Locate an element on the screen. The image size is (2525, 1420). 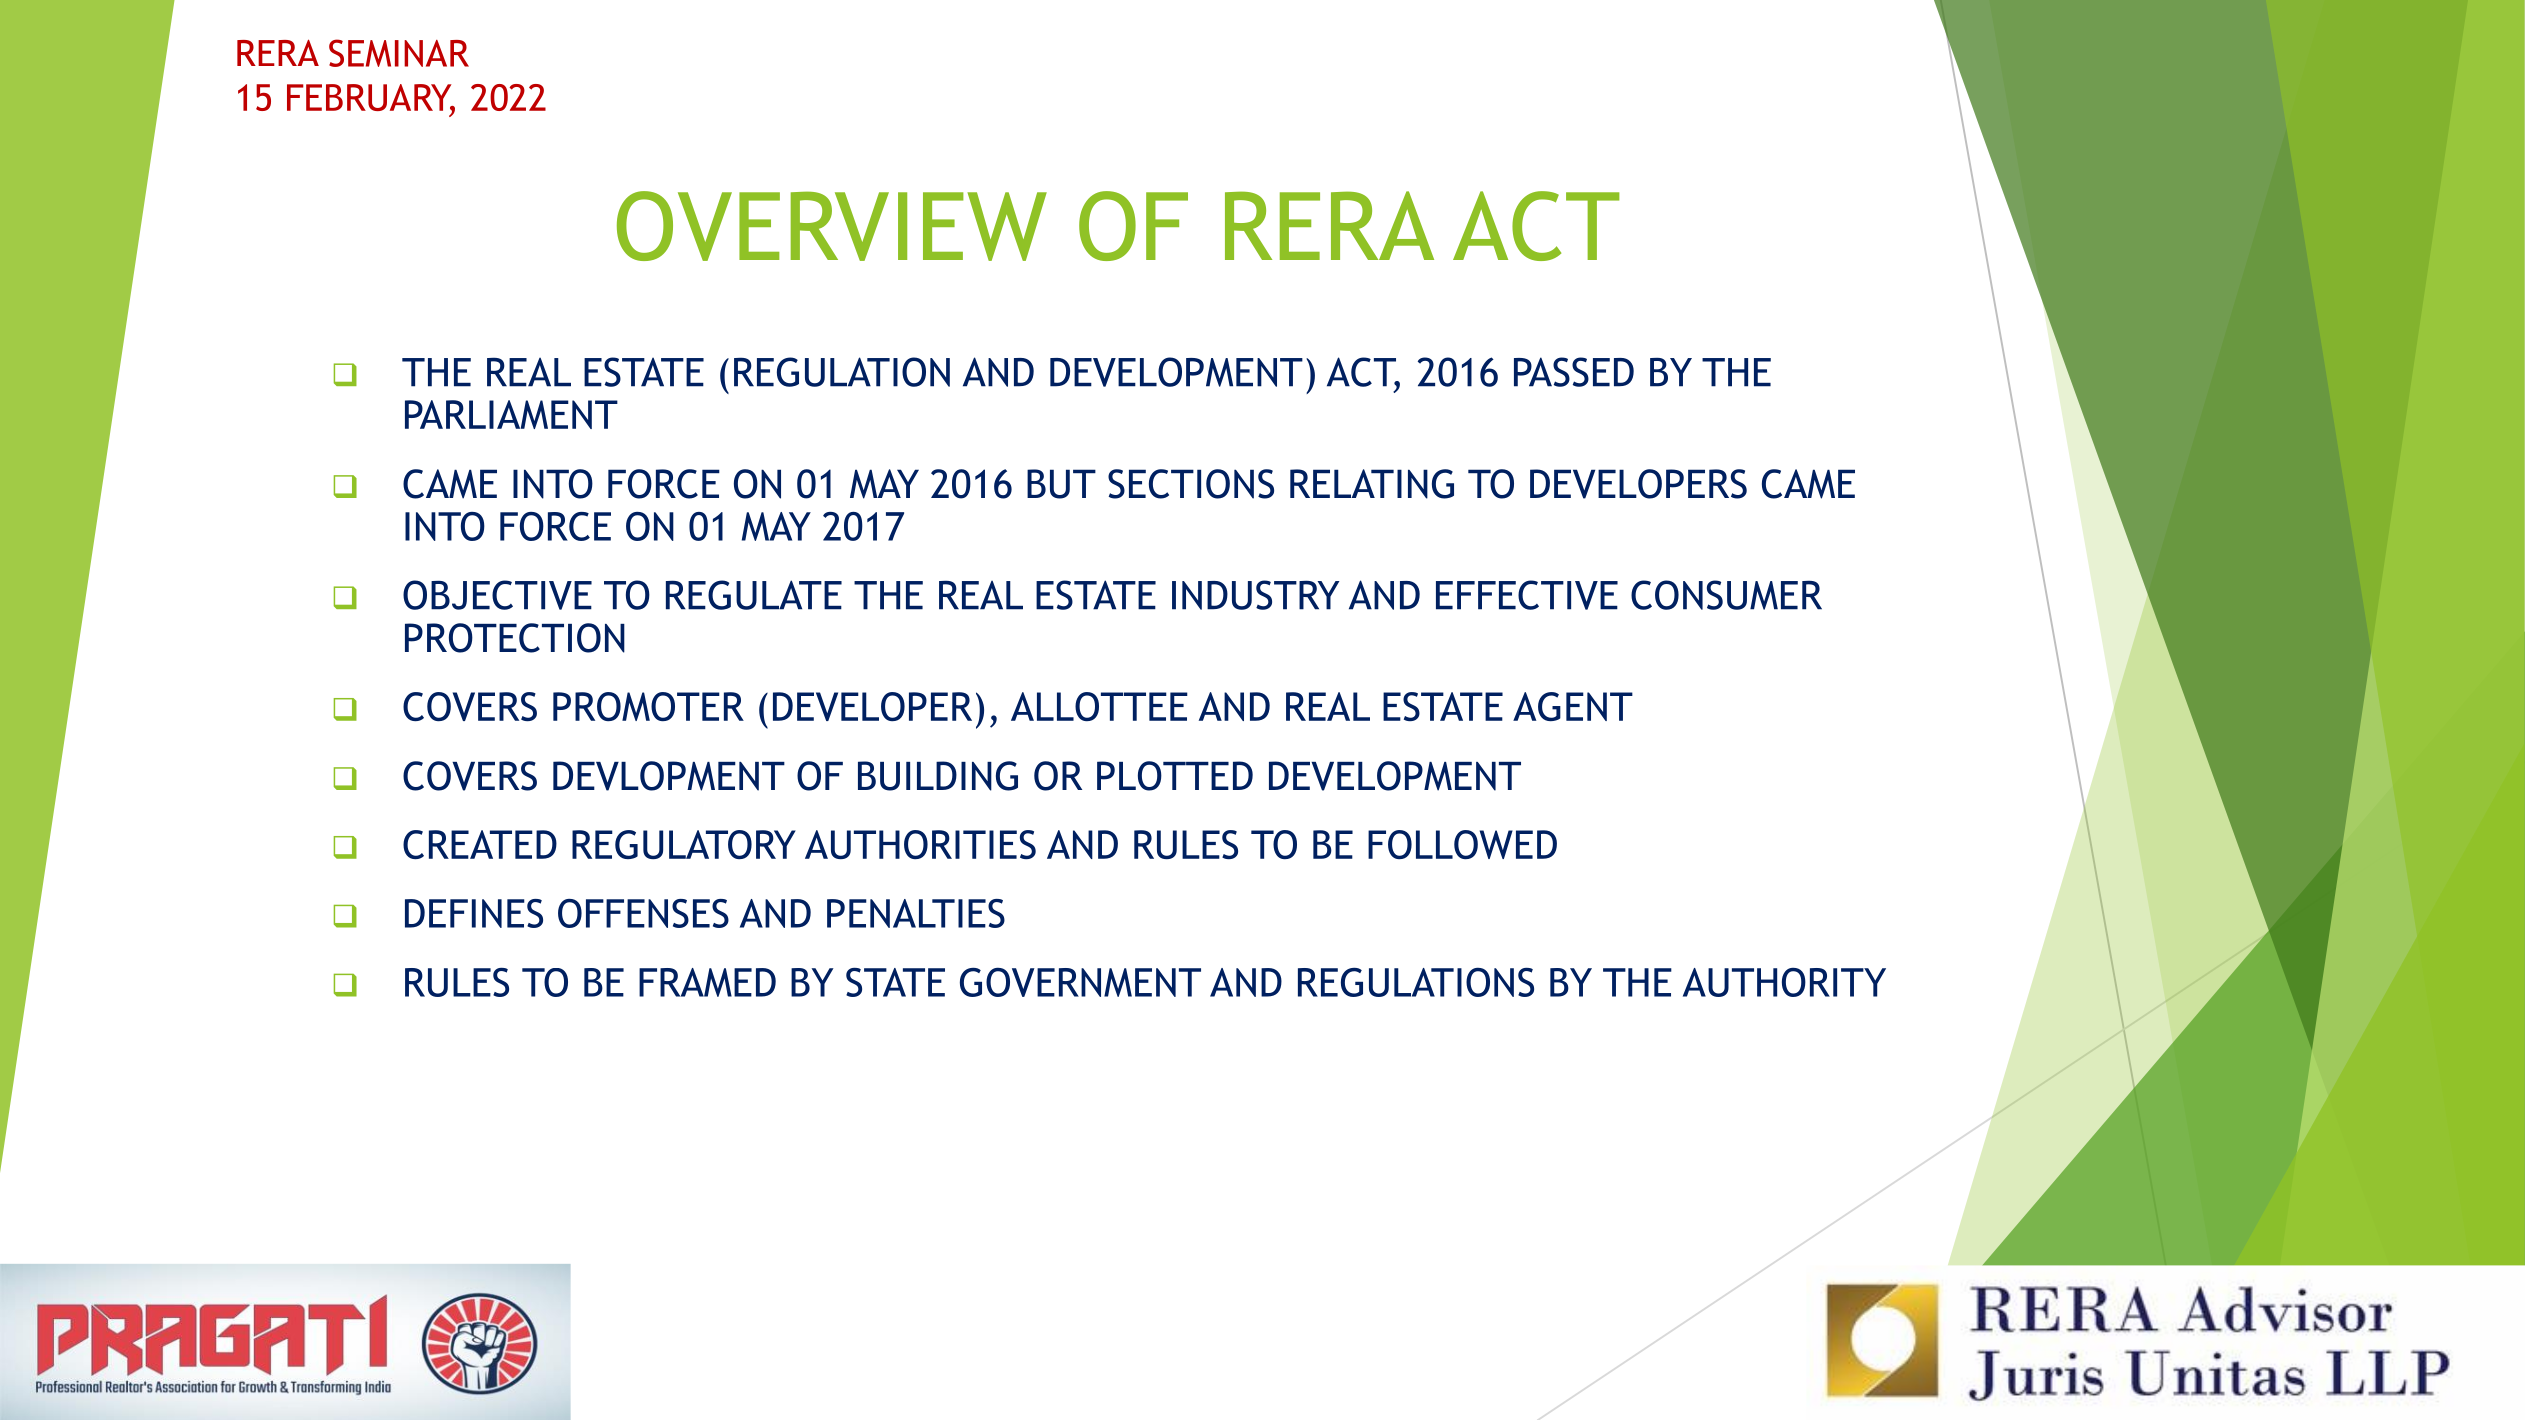
AGENT is located at coordinates (1573, 706).
